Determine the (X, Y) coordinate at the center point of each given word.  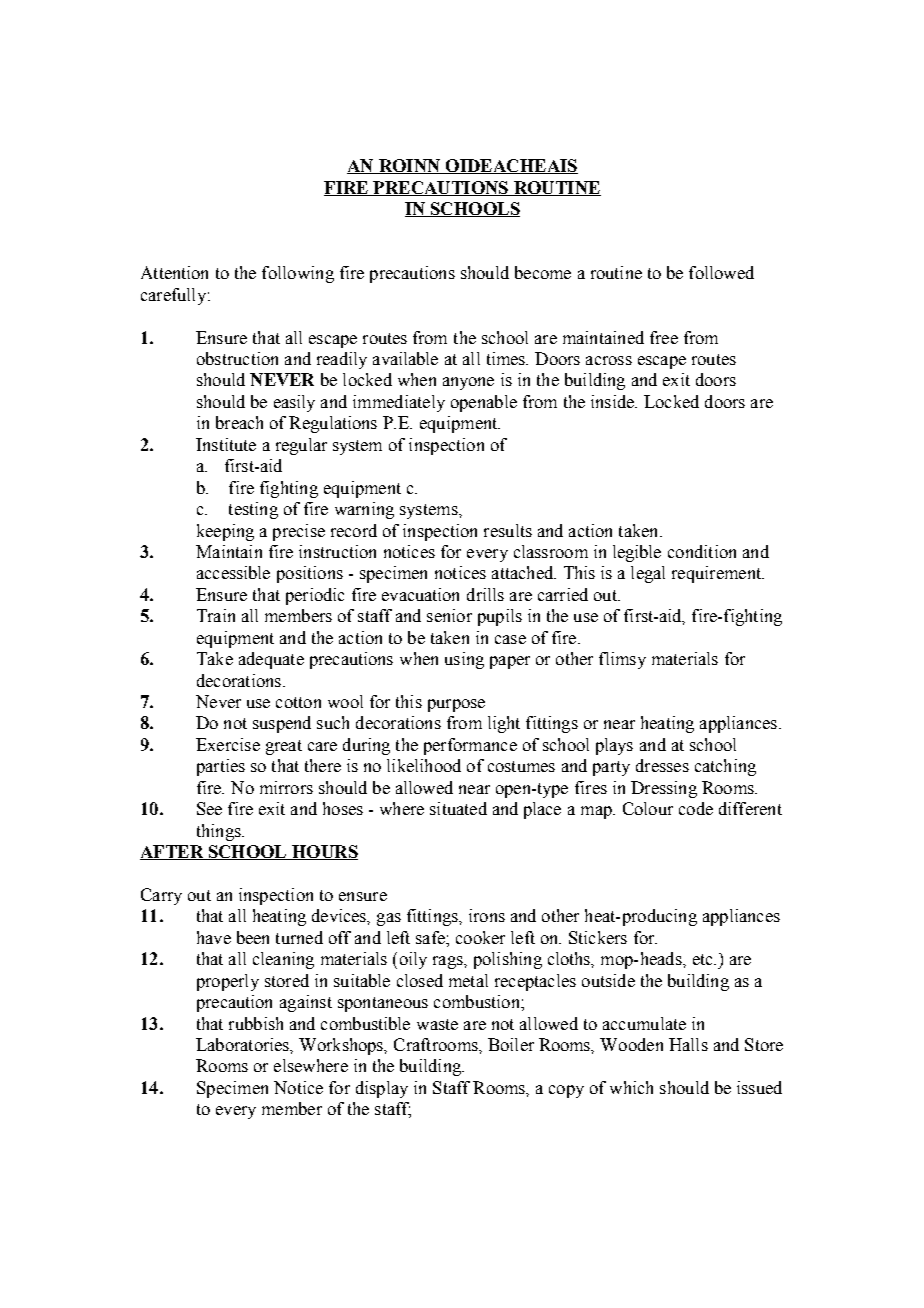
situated (458, 808)
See (209, 808)
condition (702, 551)
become (543, 272)
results (508, 530)
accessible (233, 572)
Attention (174, 272)
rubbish (256, 1023)
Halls (688, 1044)
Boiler (511, 1044)
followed (721, 272)
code (696, 808)
